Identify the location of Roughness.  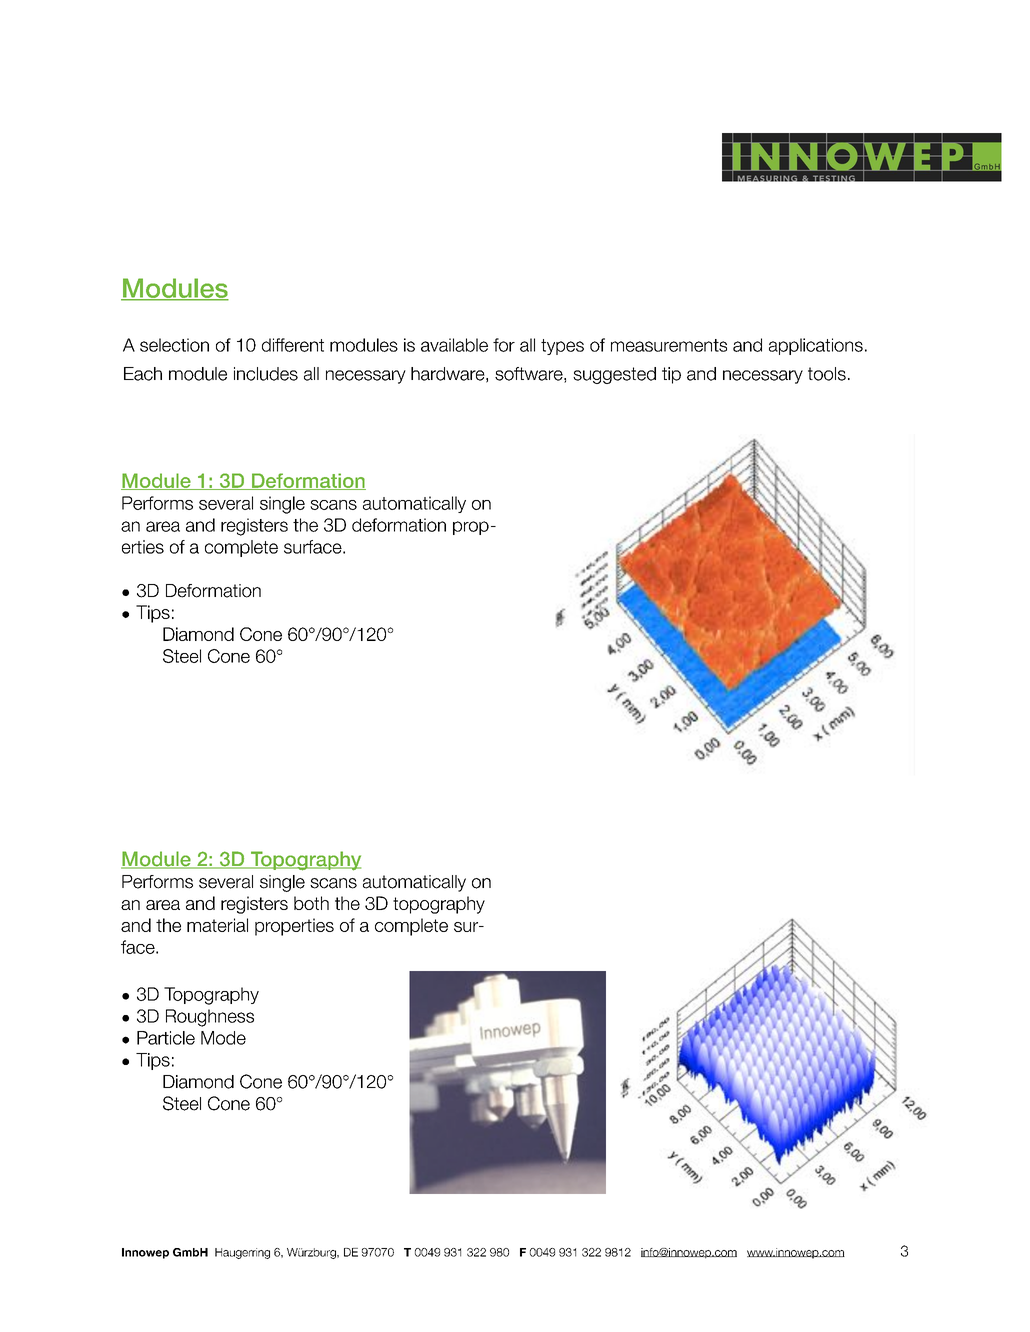
(210, 1018).
